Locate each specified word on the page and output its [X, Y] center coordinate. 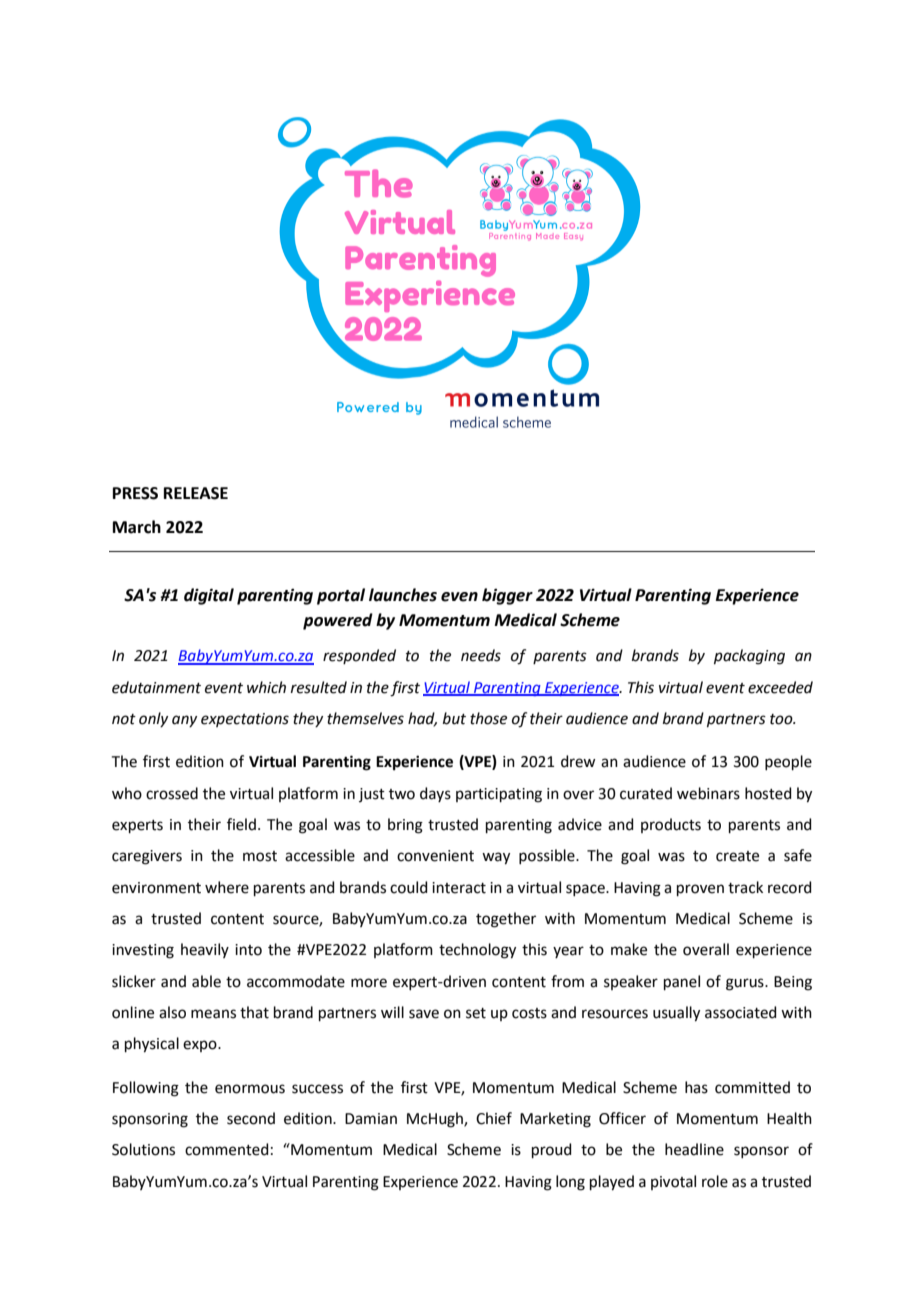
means [213, 1014]
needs [481, 655]
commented [227, 1149]
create [737, 856]
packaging [749, 657]
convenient [435, 856]
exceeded [780, 687]
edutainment [156, 687]
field [241, 824]
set [476, 1013]
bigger [507, 596]
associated [741, 1012]
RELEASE [196, 493]
